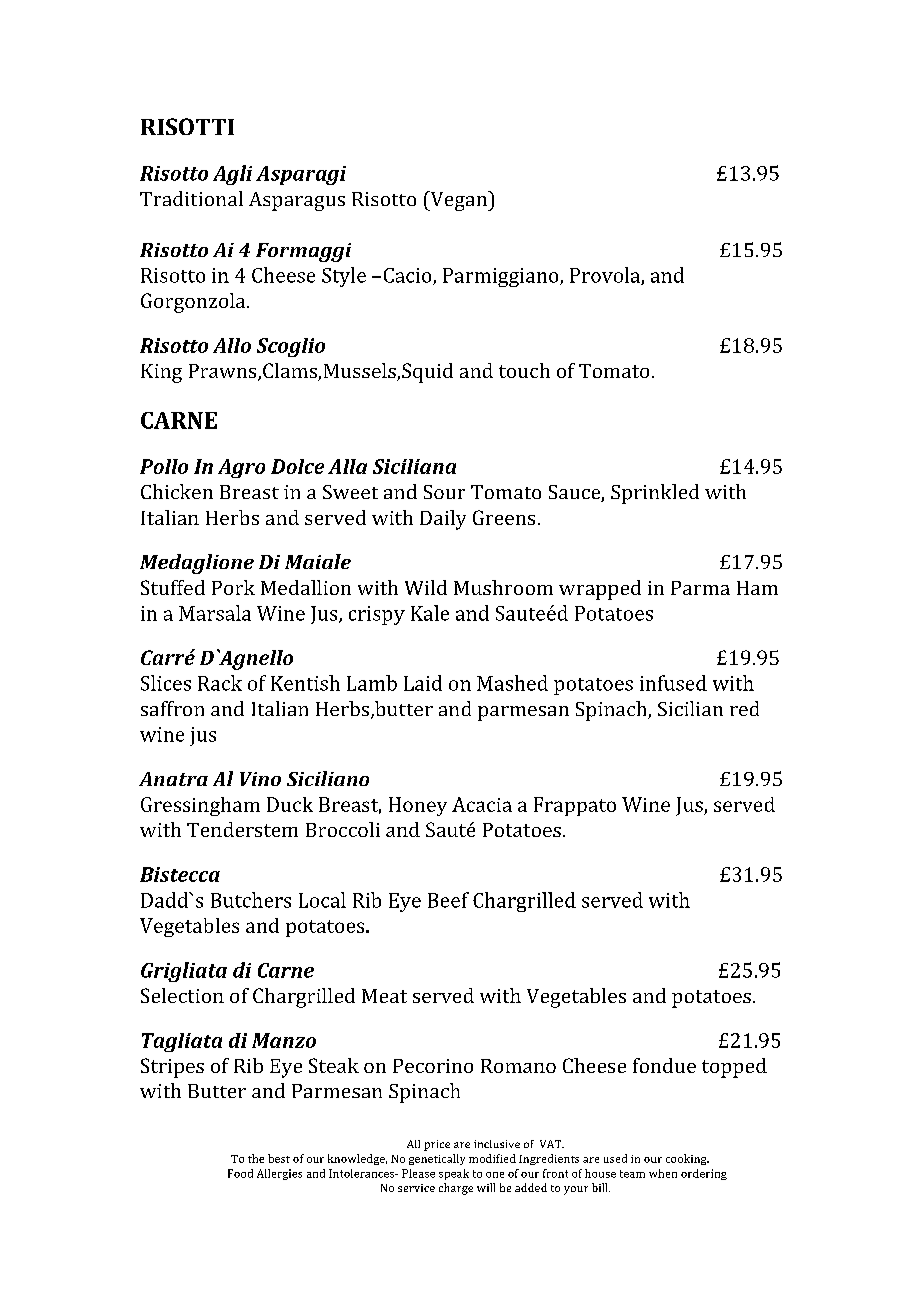 Image resolution: width=924 pixels, height=1308 pixels. What do you see at coordinates (191, 198) in the document?
I see `Traditional` at bounding box center [191, 198].
